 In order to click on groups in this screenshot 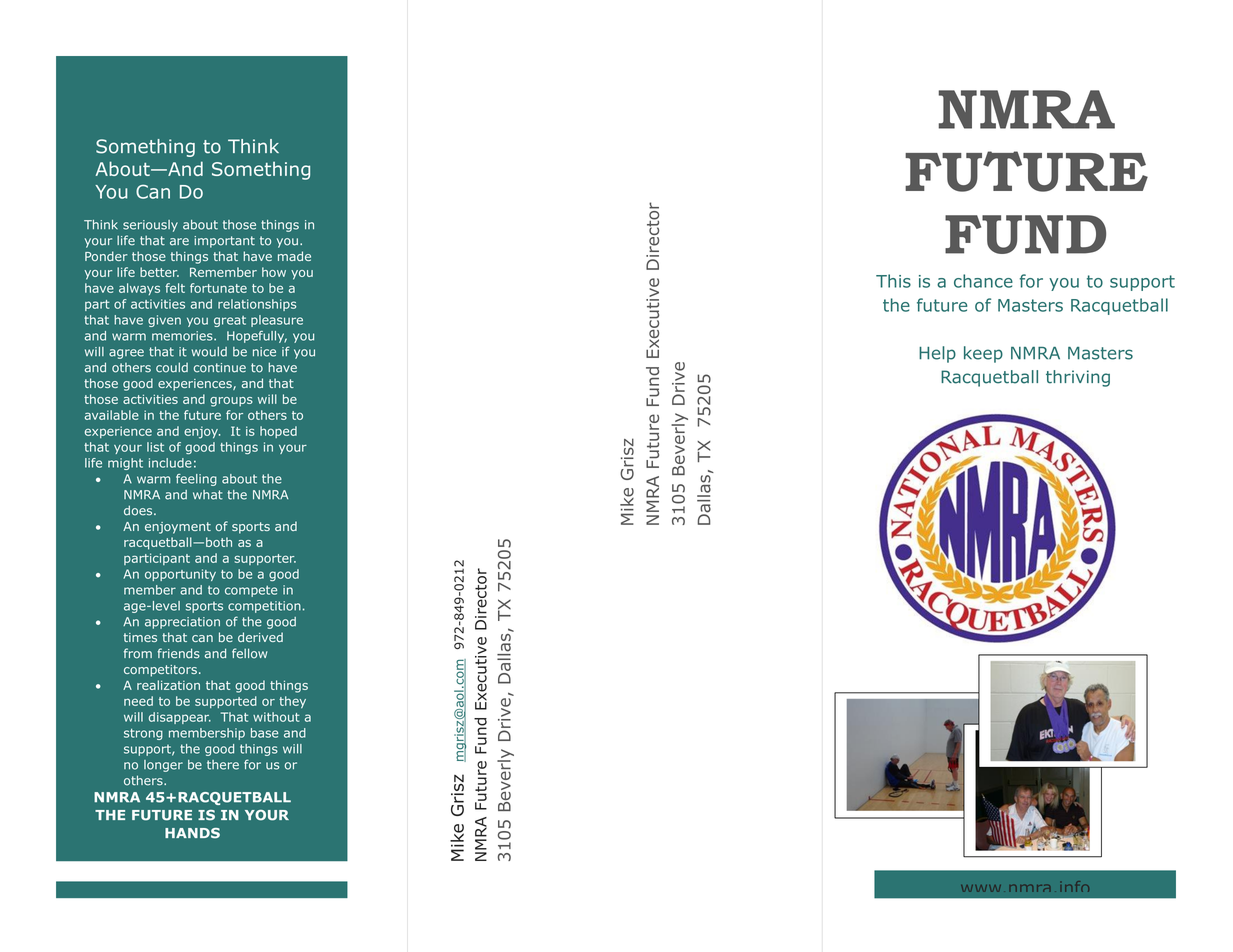, I will do `click(231, 402)`.
